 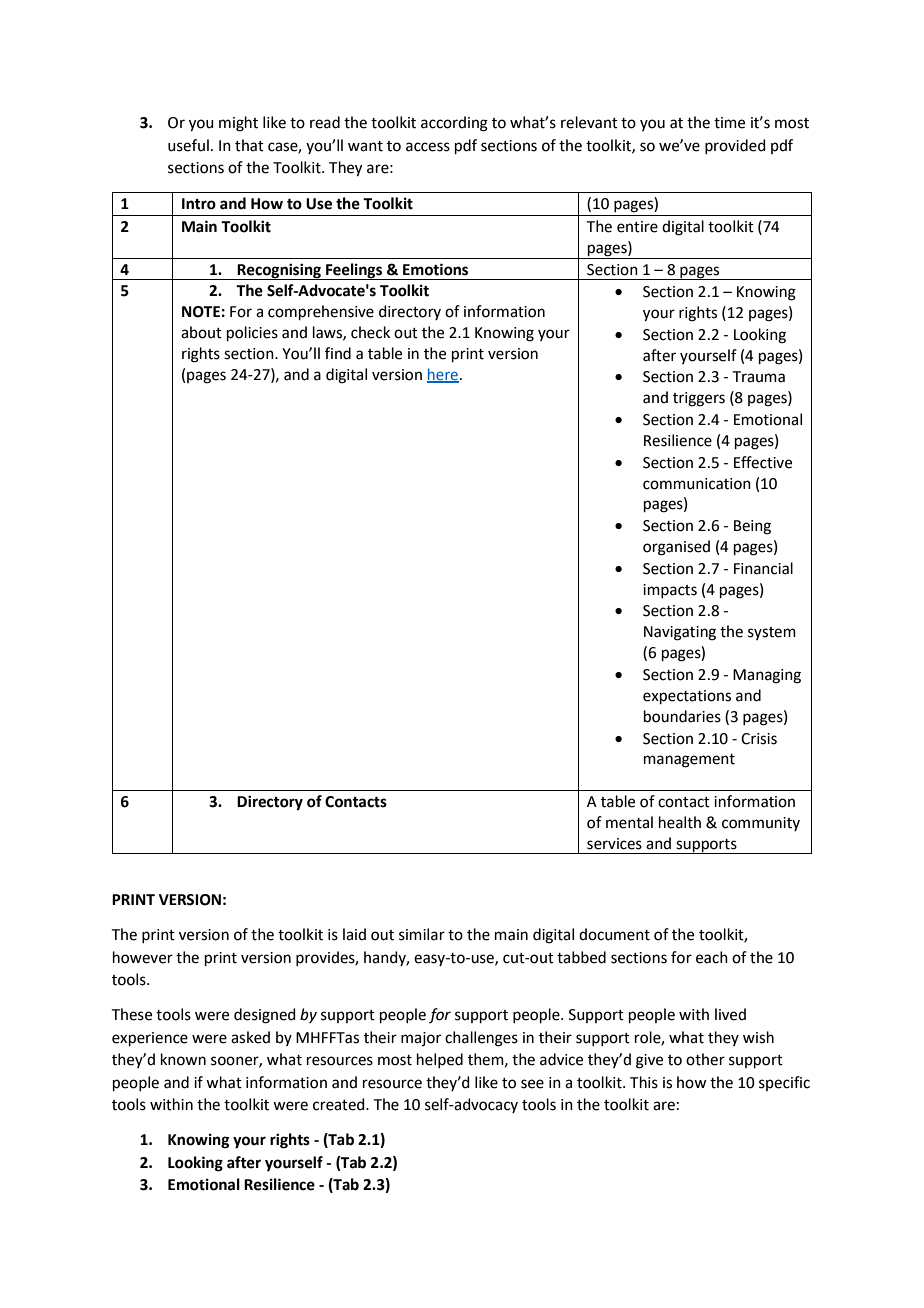 What do you see at coordinates (428, 147) in the screenshot?
I see `access` at bounding box center [428, 147].
